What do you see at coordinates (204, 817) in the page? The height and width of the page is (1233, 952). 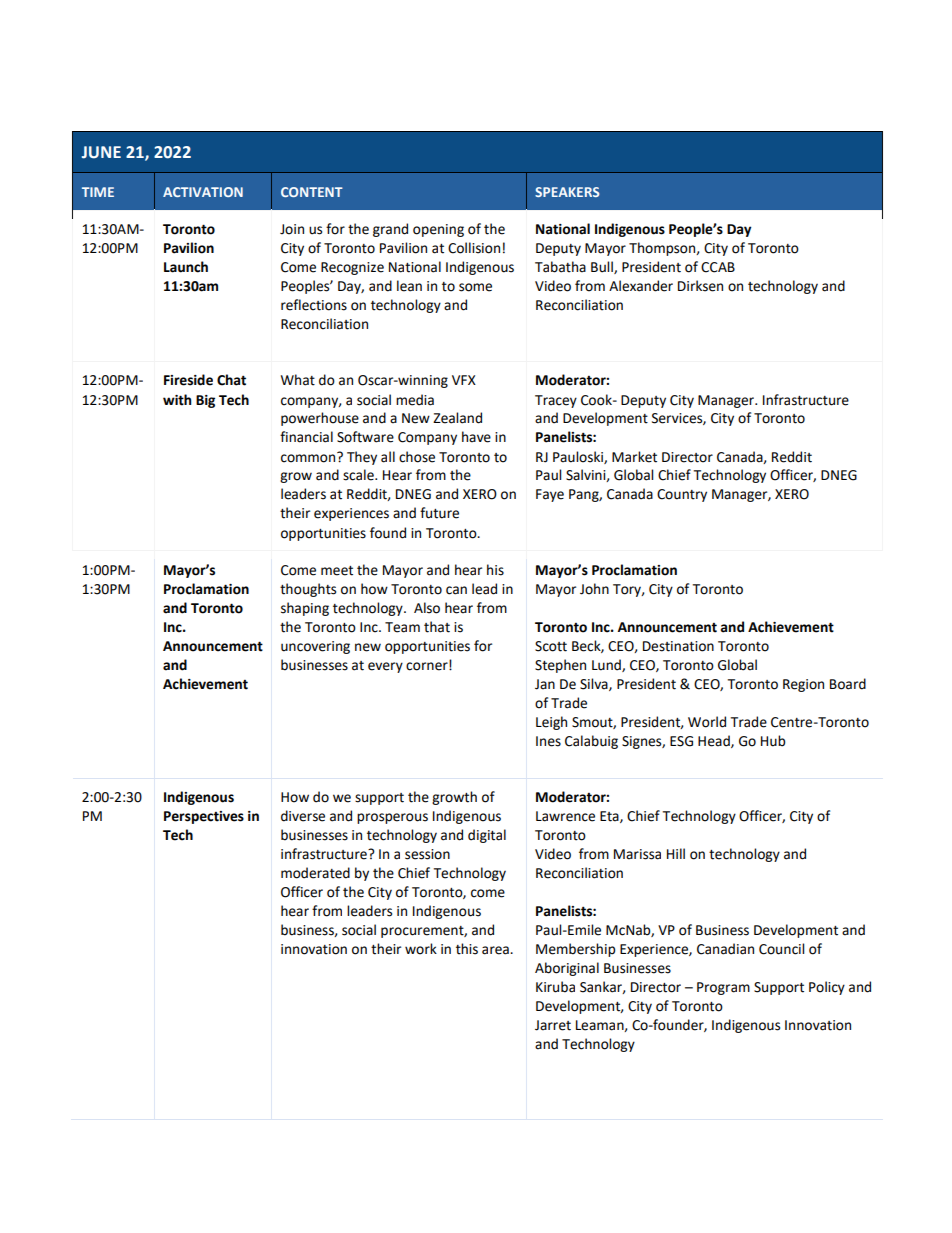 I see `Perspectives` at bounding box center [204, 817].
